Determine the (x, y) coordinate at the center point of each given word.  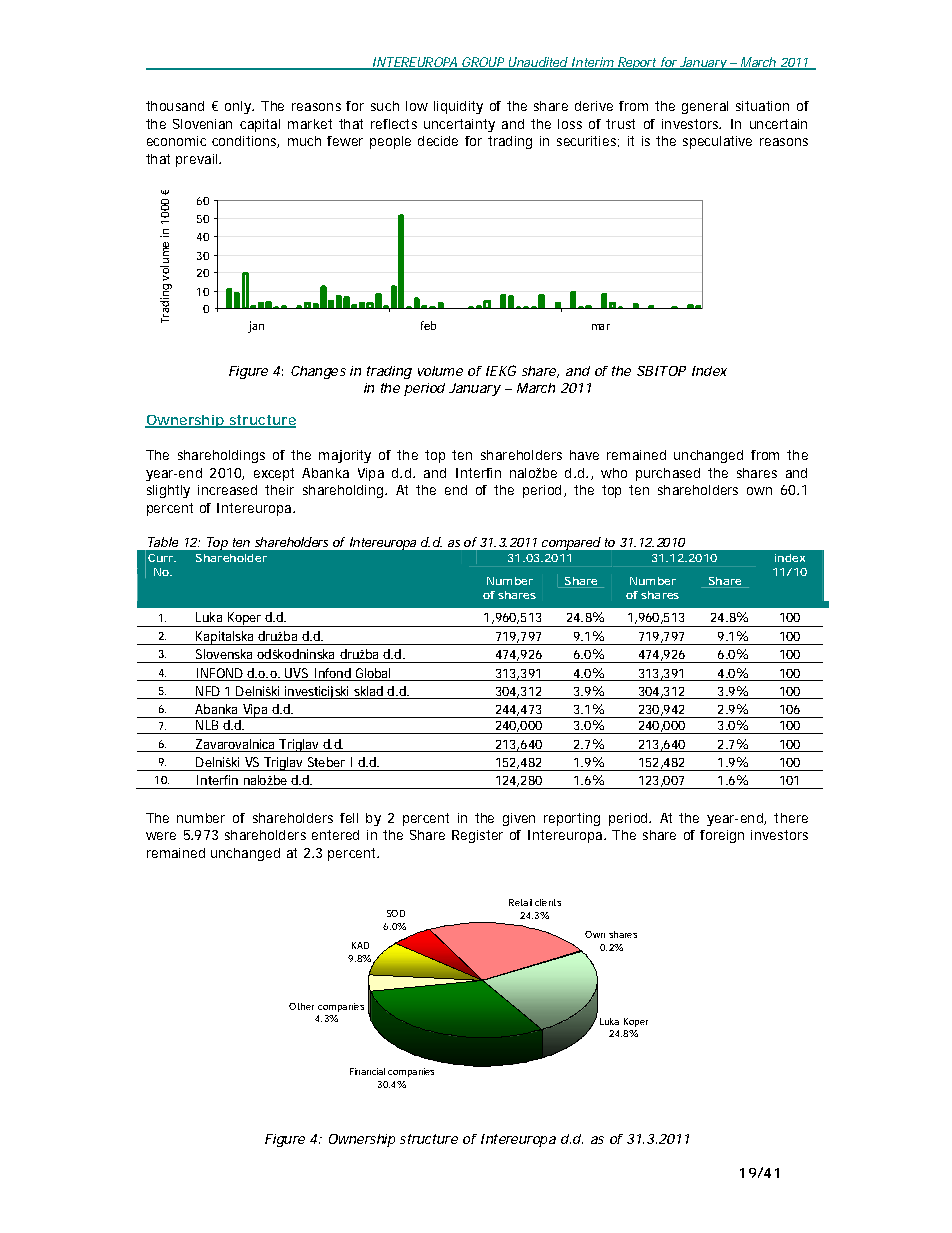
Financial (367, 1071)
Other (301, 1006)
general (705, 107)
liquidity (458, 107)
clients (548, 902)
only (239, 107)
